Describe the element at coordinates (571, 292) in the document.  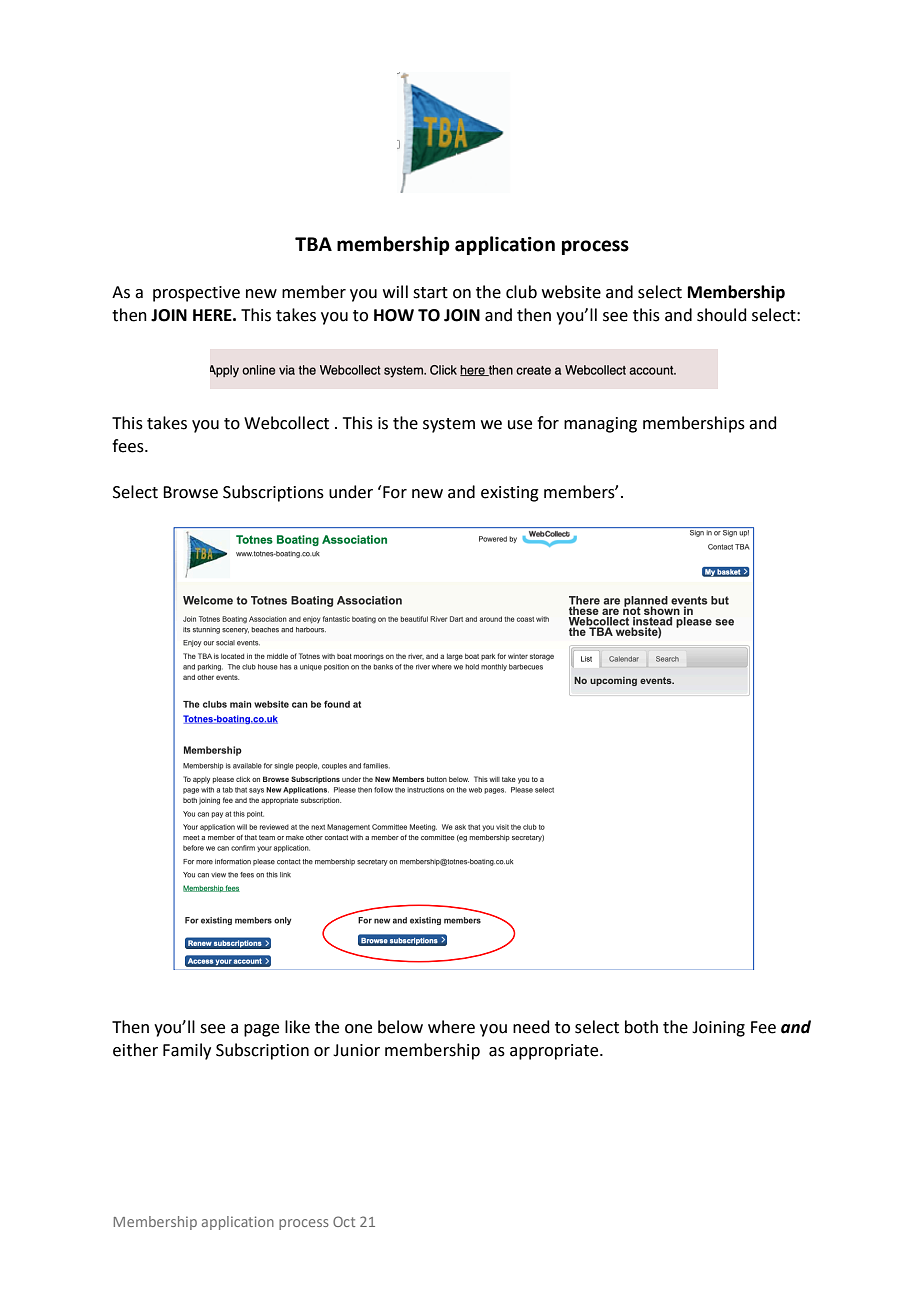
I see `website` at that location.
